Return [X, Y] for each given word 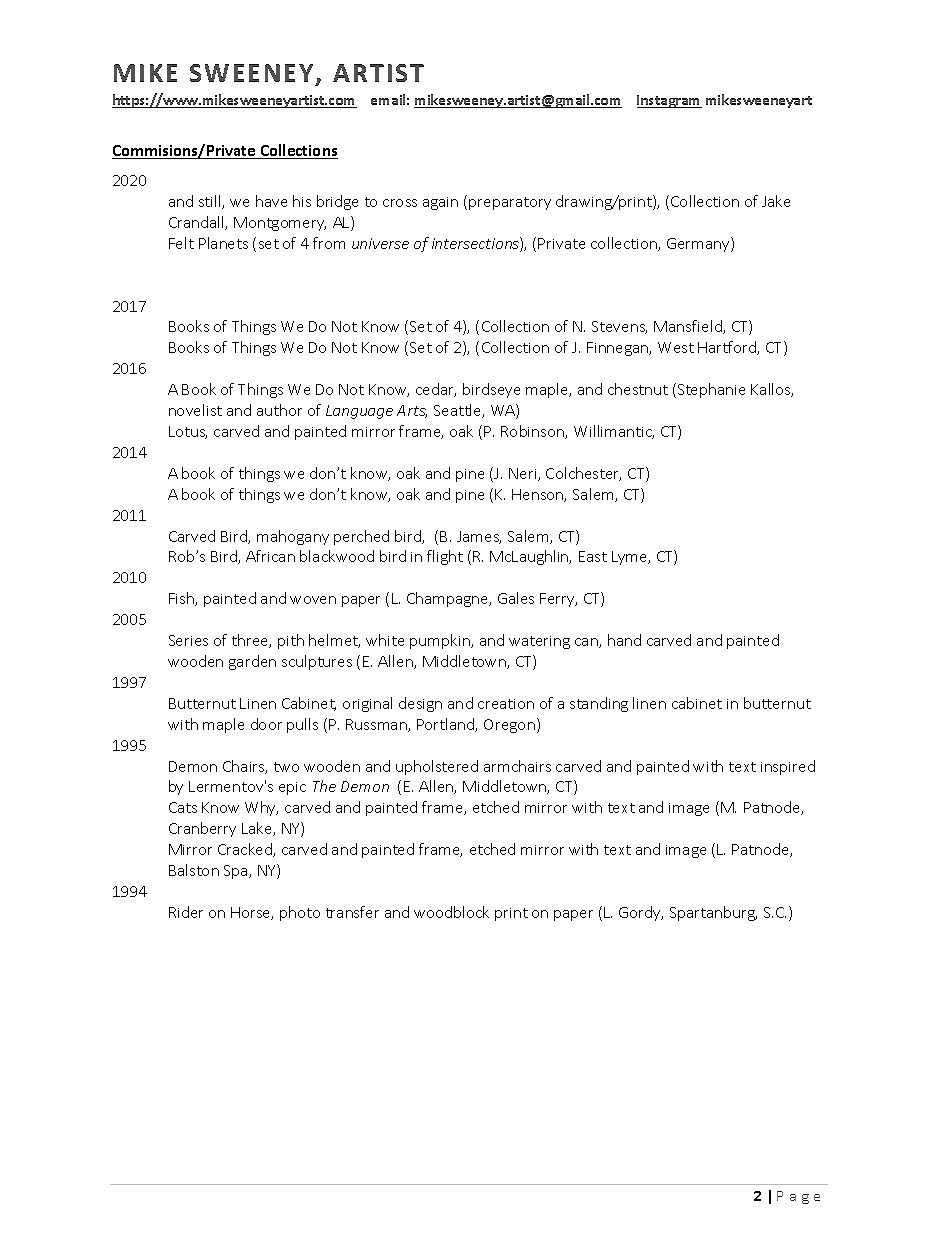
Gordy [641, 913]
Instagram [669, 101]
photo [300, 913]
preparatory [510, 203]
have [271, 201]
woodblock [451, 912]
